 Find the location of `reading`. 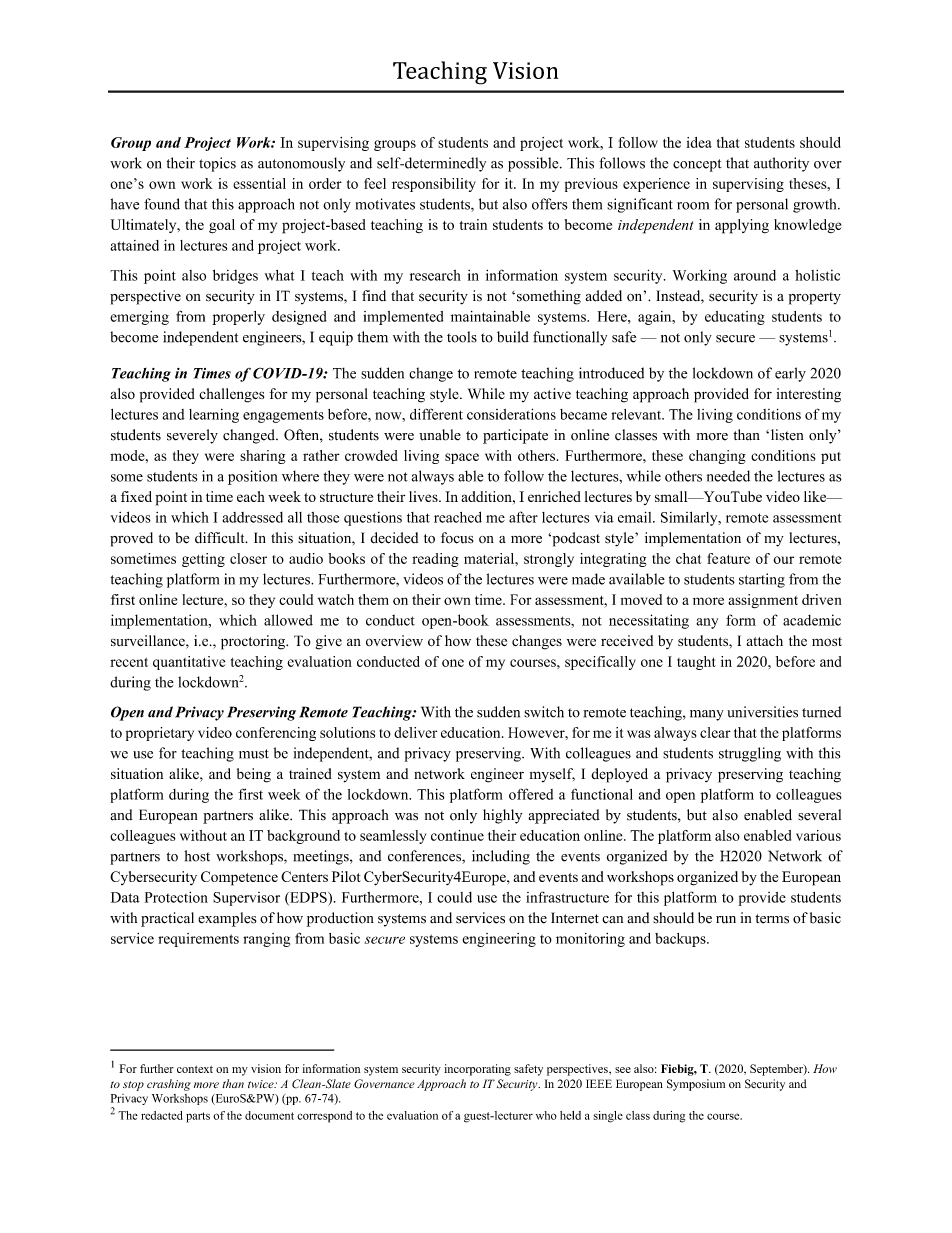

reading is located at coordinates (435, 560).
